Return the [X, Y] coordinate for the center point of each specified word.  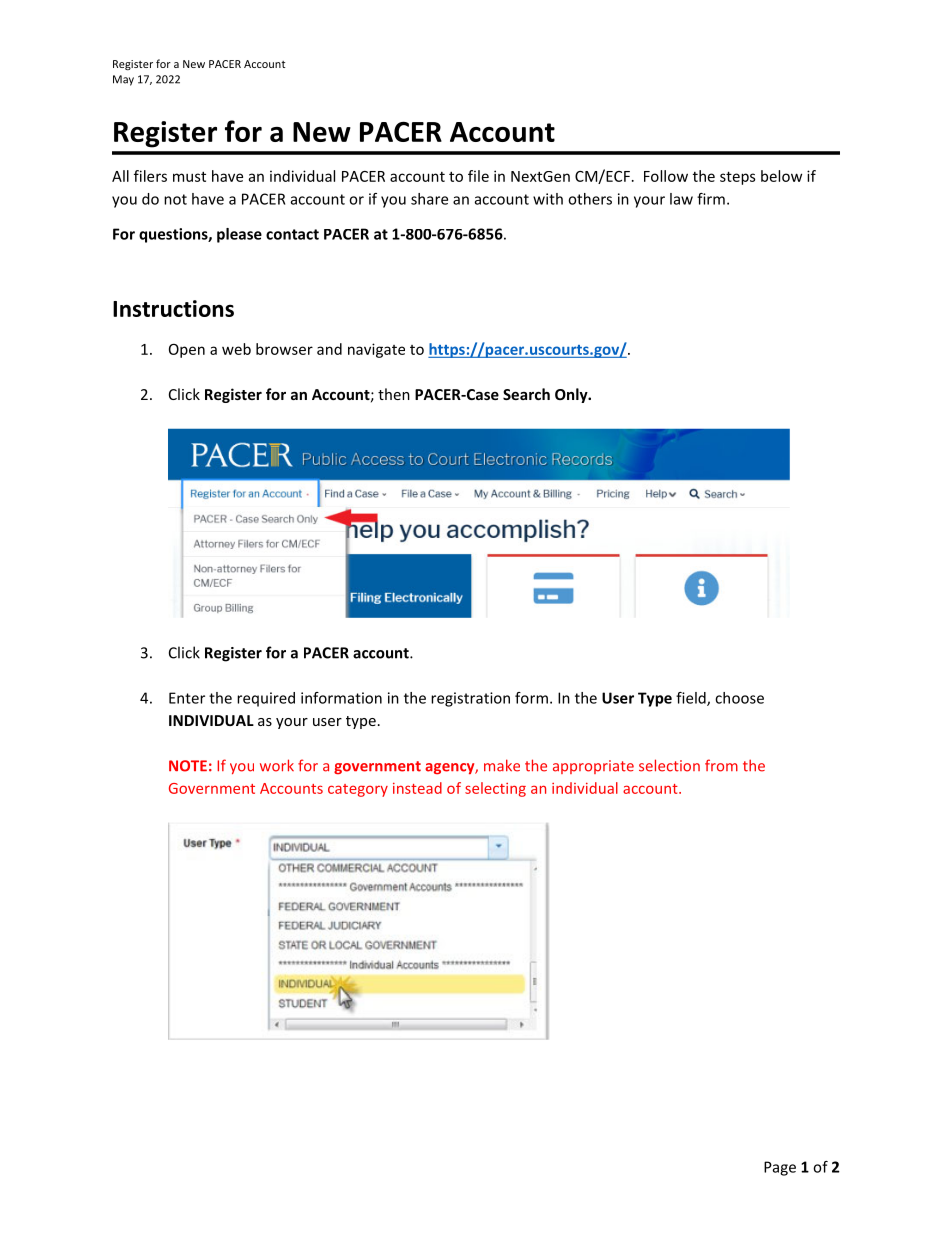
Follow [666, 176]
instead [417, 788]
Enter [187, 698]
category [358, 790]
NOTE [188, 766]
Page [780, 1168]
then [394, 394]
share [429, 199]
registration [470, 699]
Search [526, 394]
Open [187, 351]
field [692, 699]
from [721, 765]
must [189, 176]
